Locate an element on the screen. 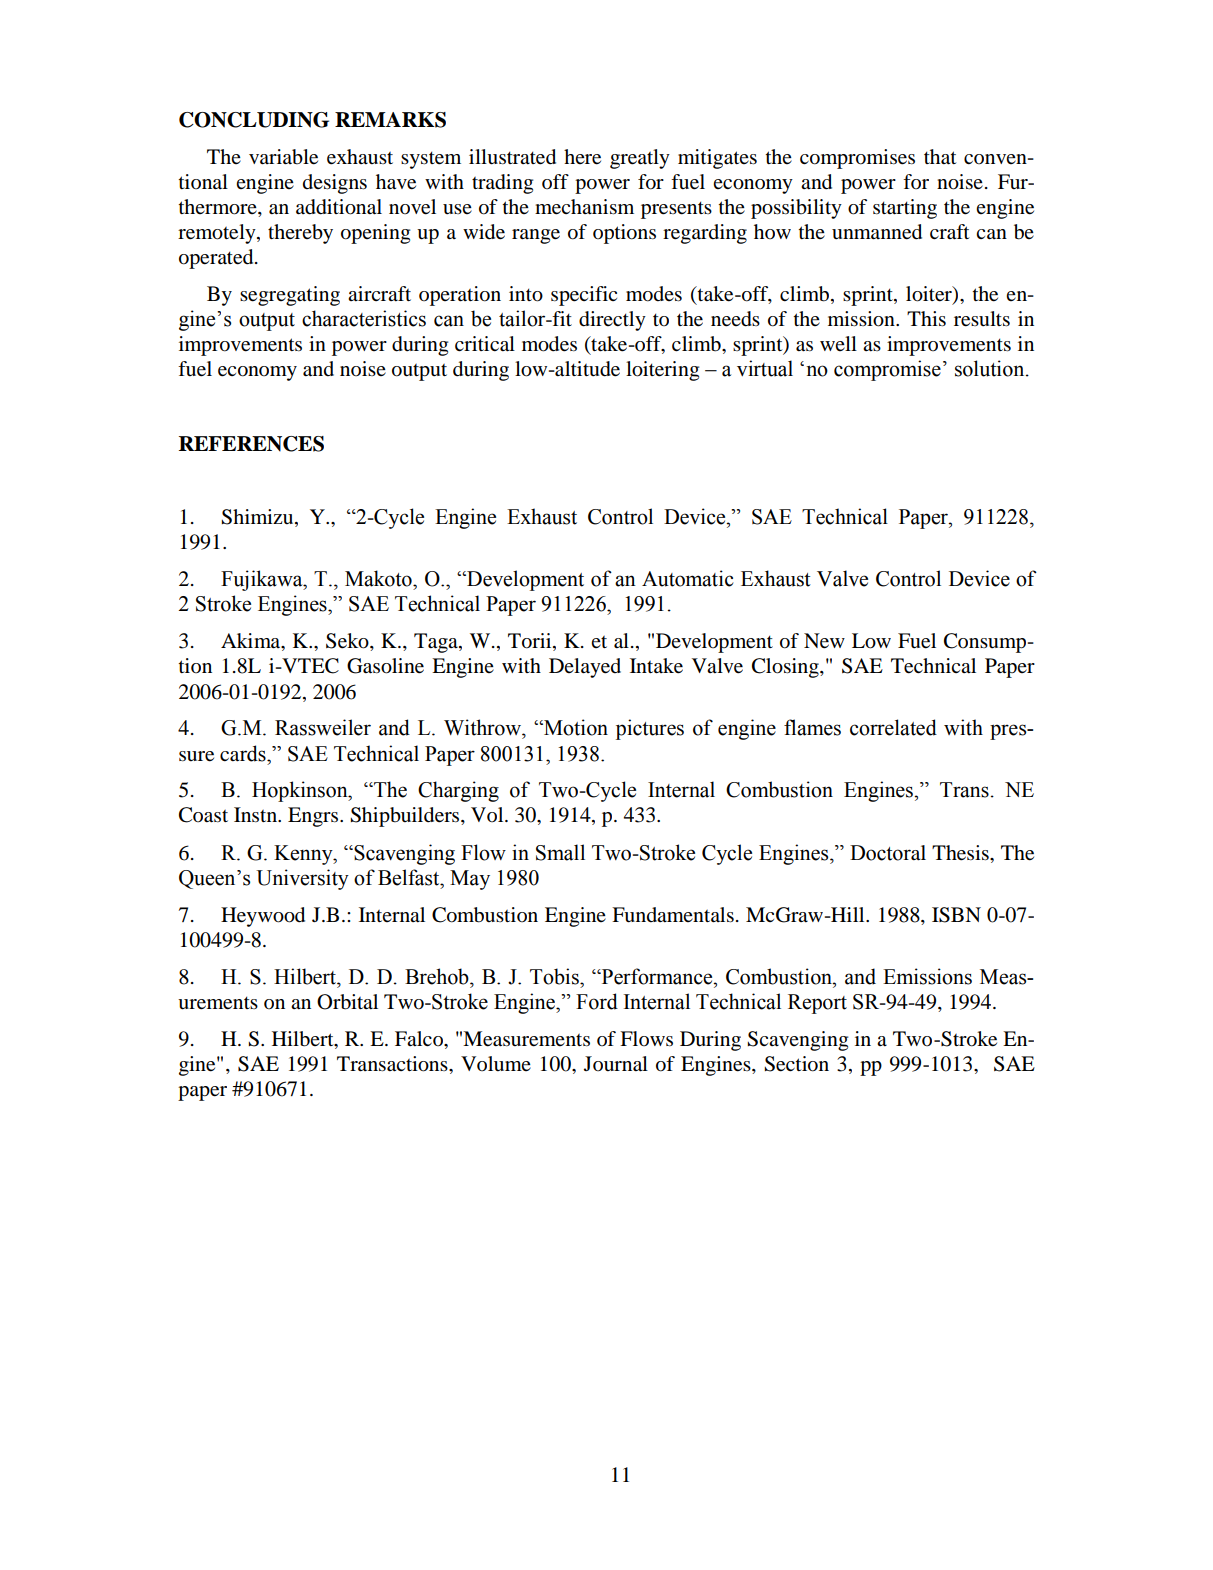 This screenshot has height=1570, width=1213. New is located at coordinates (824, 641).
